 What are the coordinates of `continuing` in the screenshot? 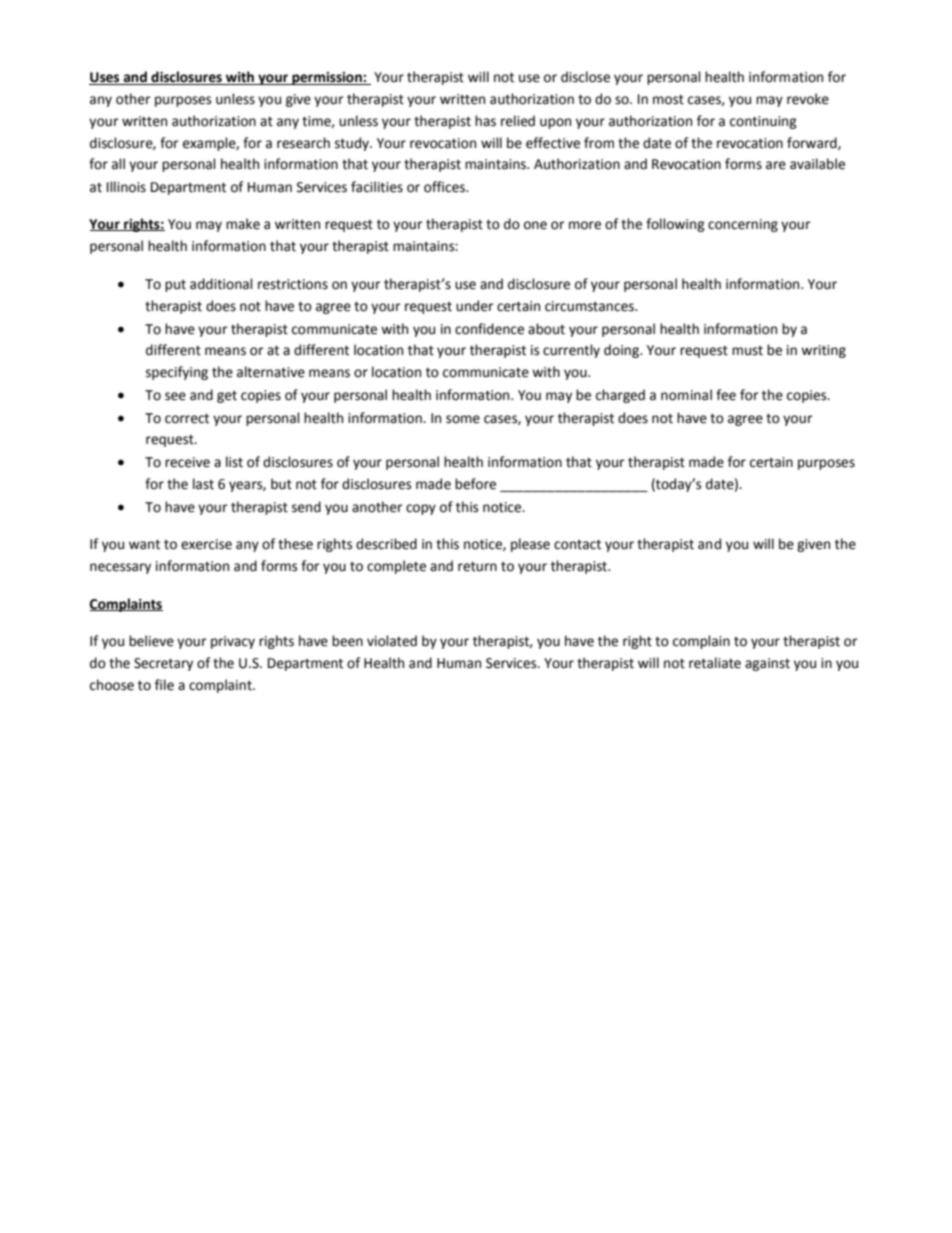 It's located at (763, 122).
